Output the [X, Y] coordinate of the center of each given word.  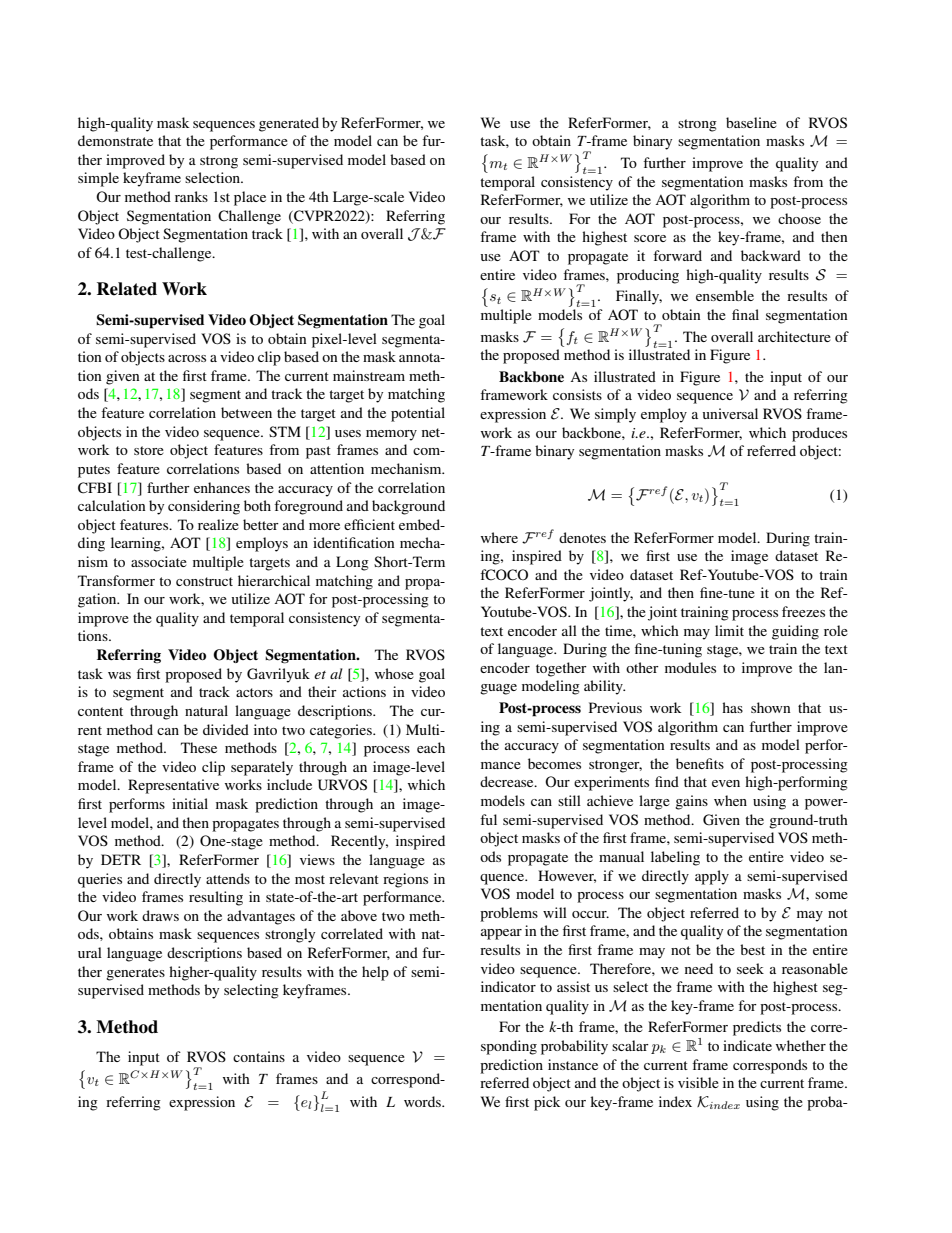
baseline [751, 122]
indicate [747, 1045]
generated [289, 124]
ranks [191, 196]
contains [259, 1056]
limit [729, 630]
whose [394, 673]
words [423, 1101]
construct [204, 581]
